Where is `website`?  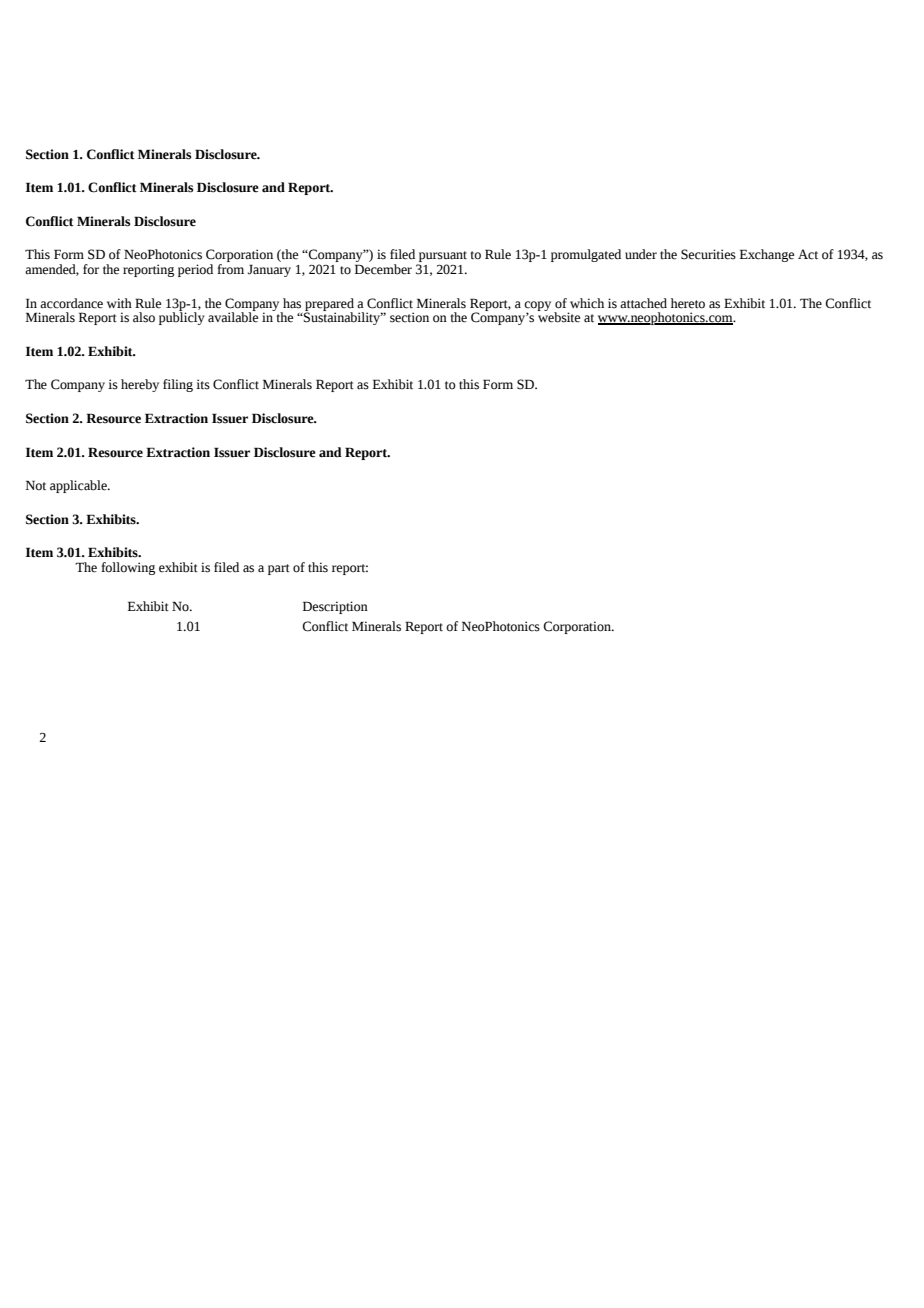
website is located at coordinates (558, 316).
